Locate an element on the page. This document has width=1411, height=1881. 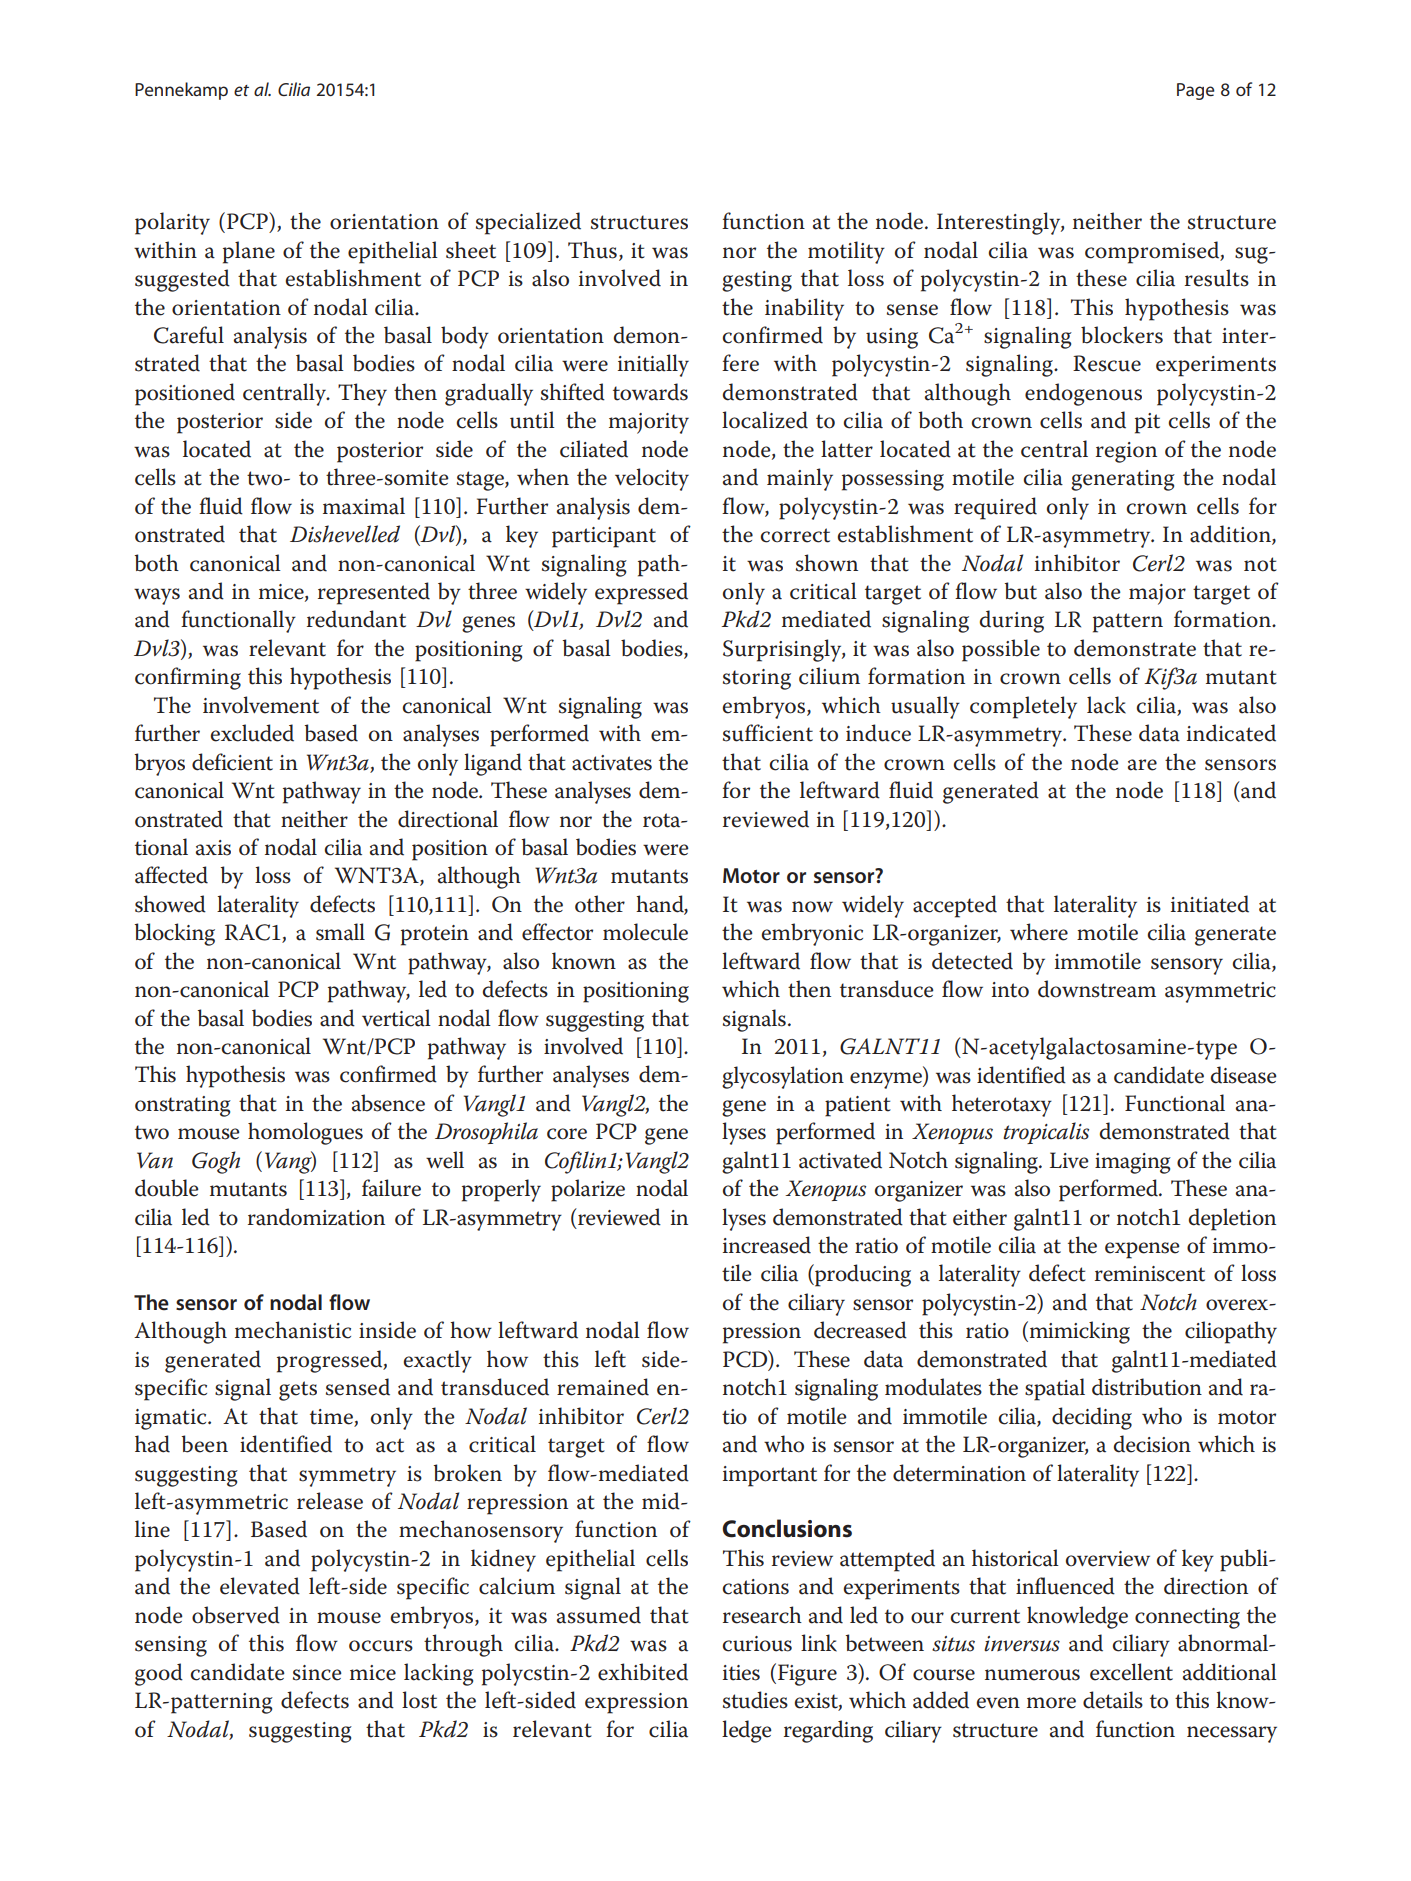
plane is located at coordinates (249, 252).
